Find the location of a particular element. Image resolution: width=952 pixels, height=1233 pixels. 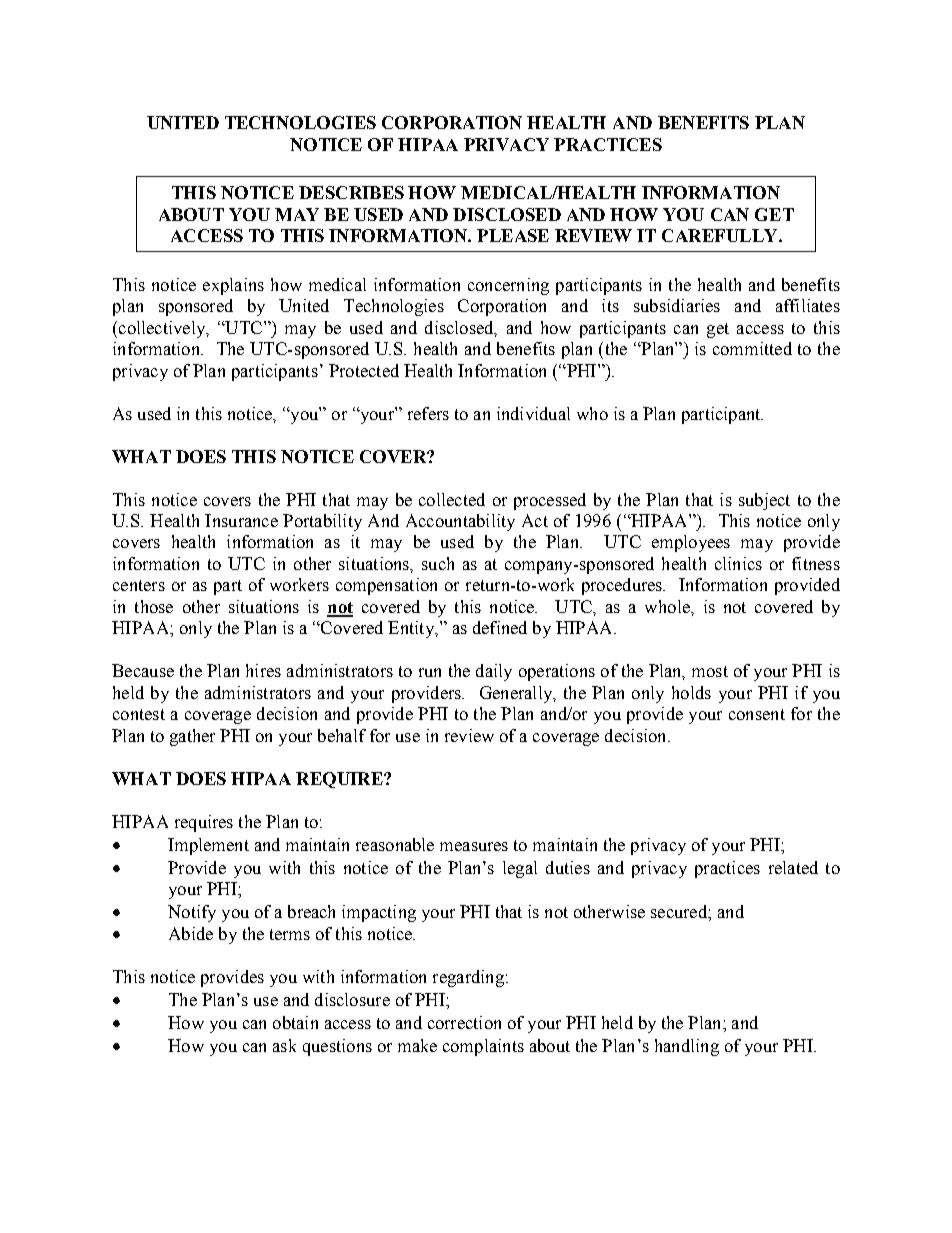

Generally is located at coordinates (517, 694).
